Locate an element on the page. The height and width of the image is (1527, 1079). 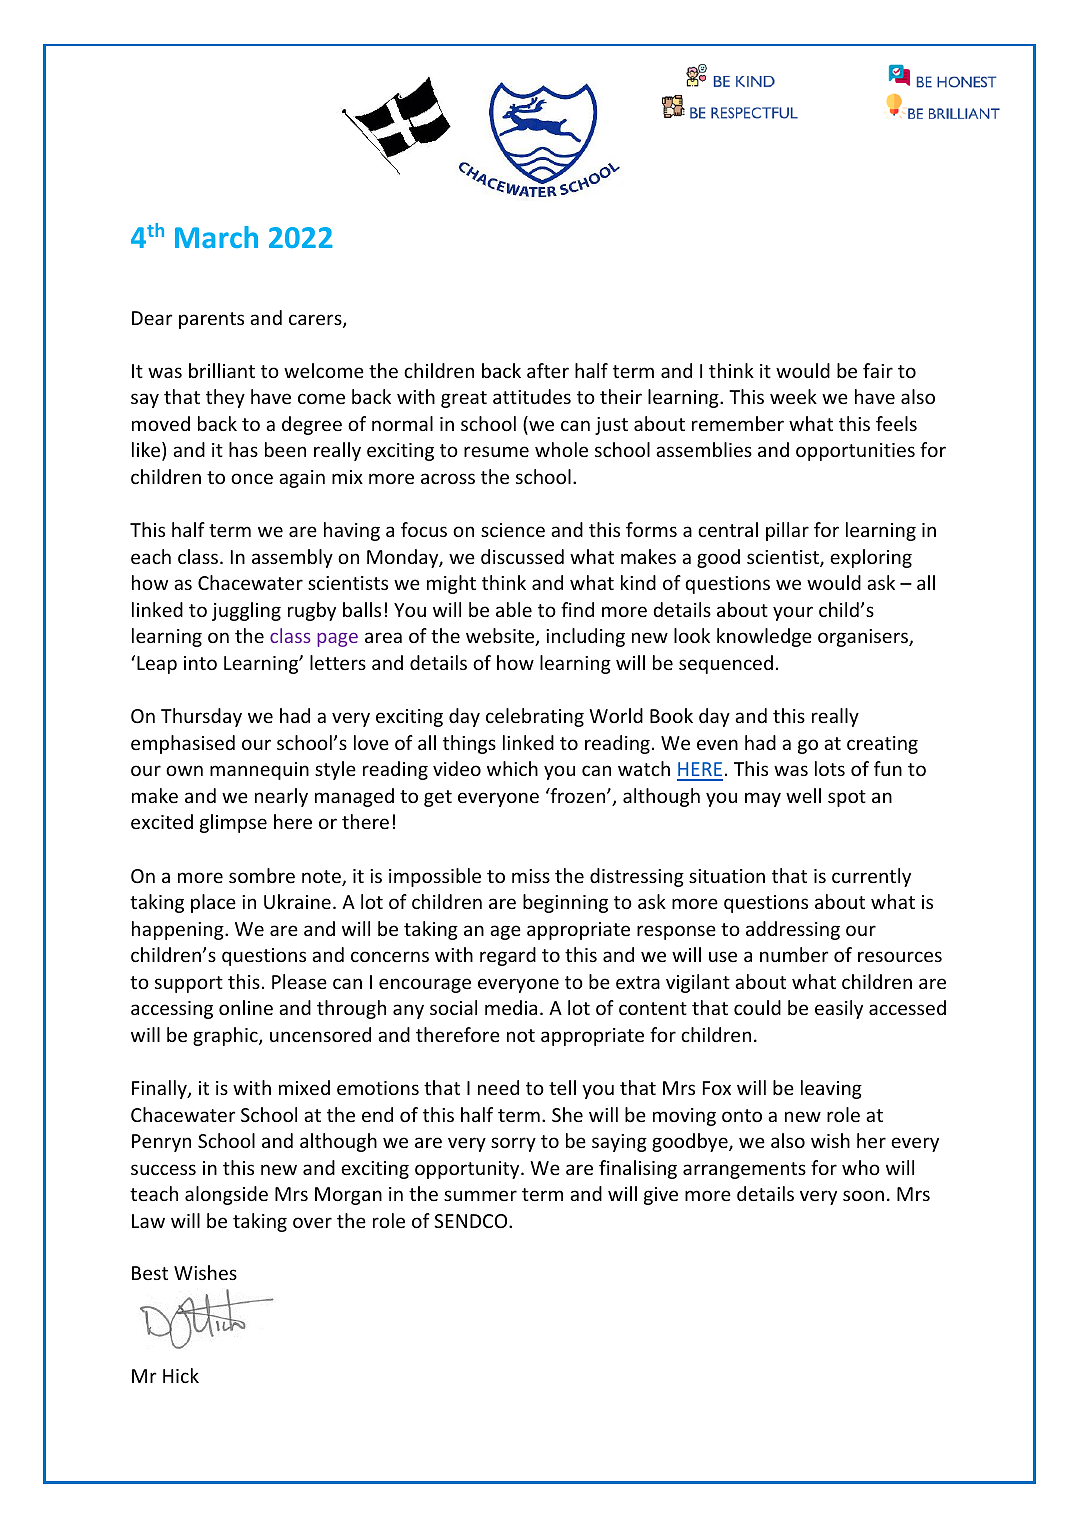
fair is located at coordinates (878, 370).
